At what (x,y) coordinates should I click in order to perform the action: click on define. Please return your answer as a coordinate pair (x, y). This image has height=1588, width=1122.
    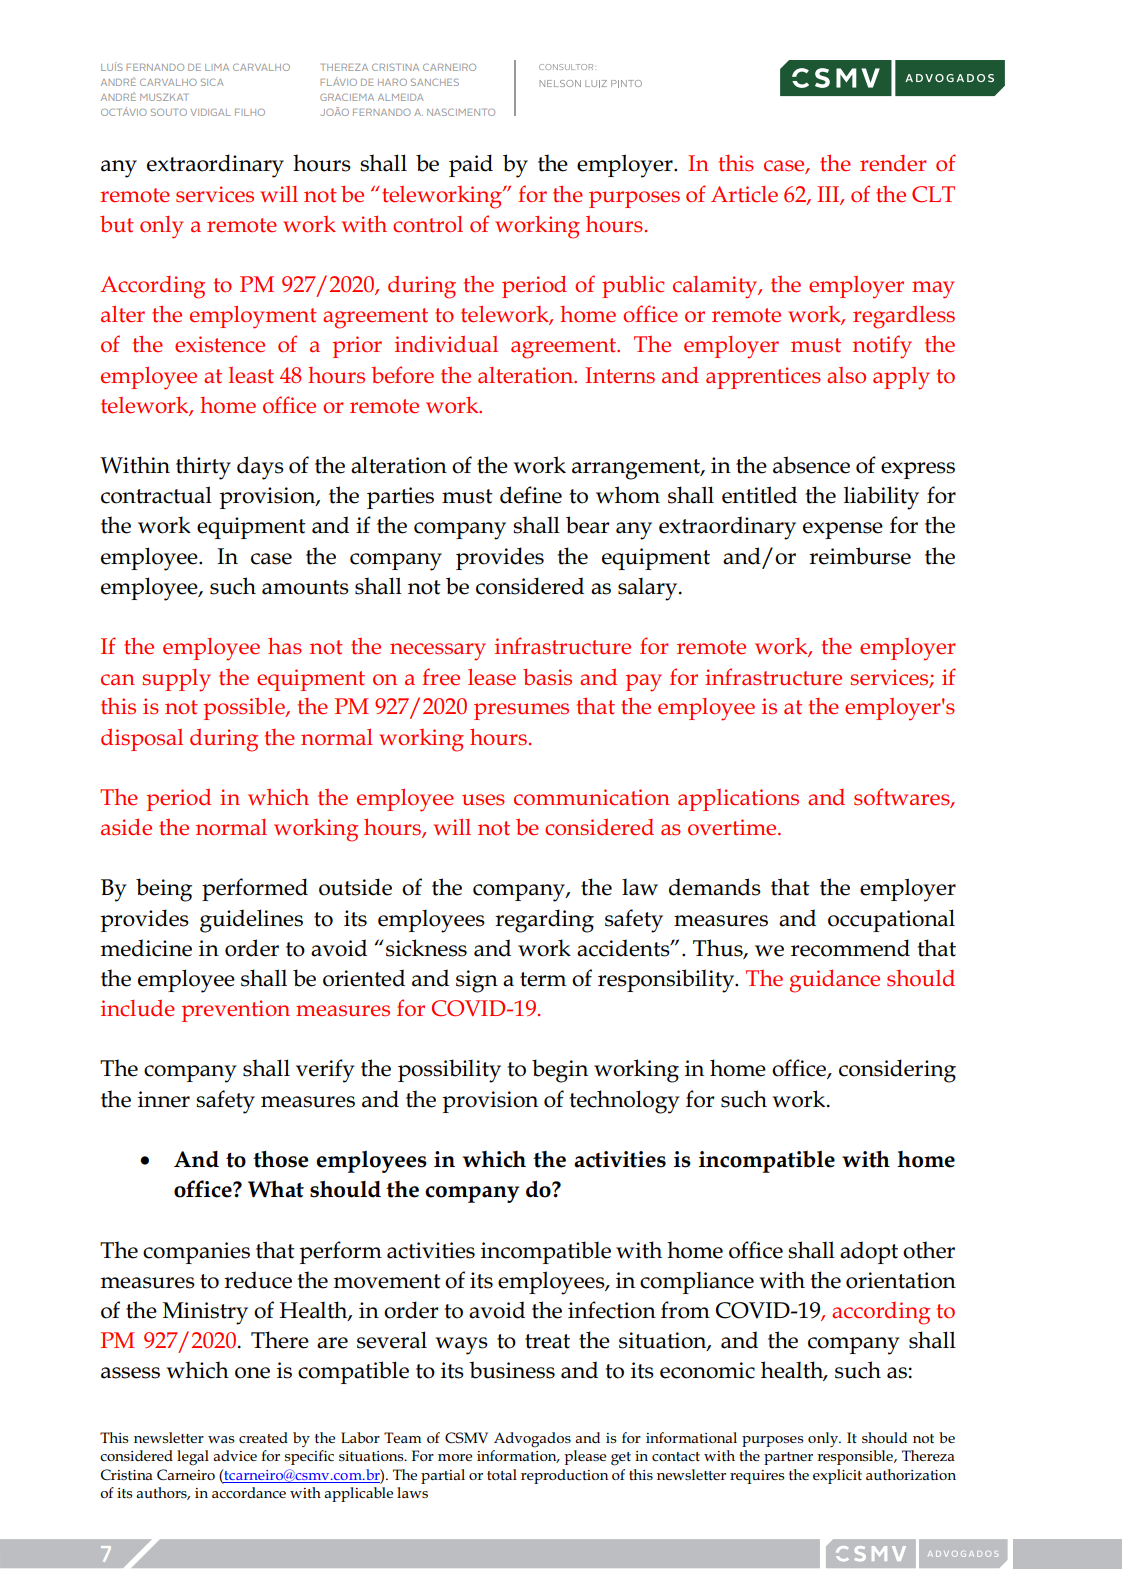
    Looking at the image, I should click on (531, 495).
